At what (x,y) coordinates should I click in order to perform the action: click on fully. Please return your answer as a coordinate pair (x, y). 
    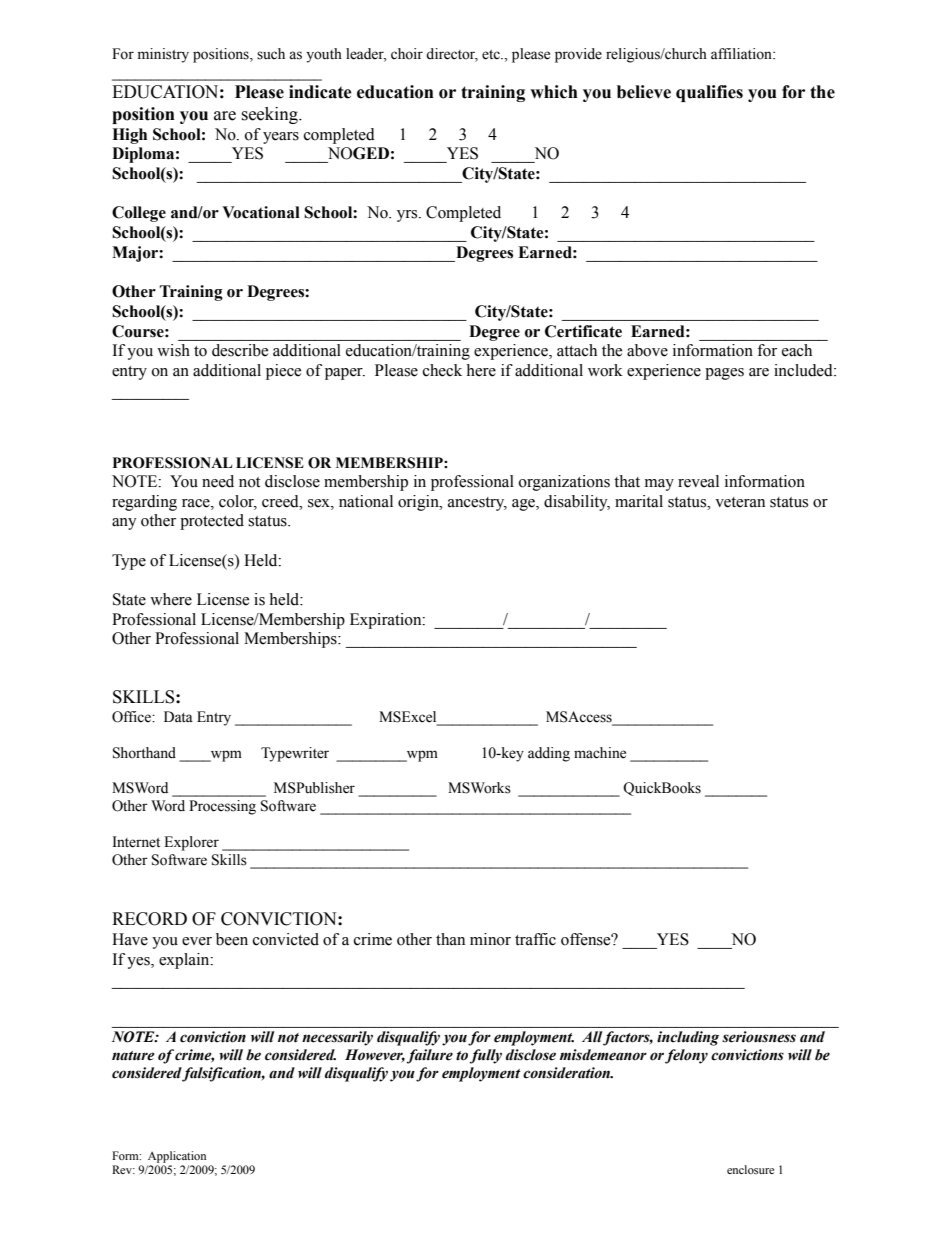
    Looking at the image, I should click on (485, 1056).
